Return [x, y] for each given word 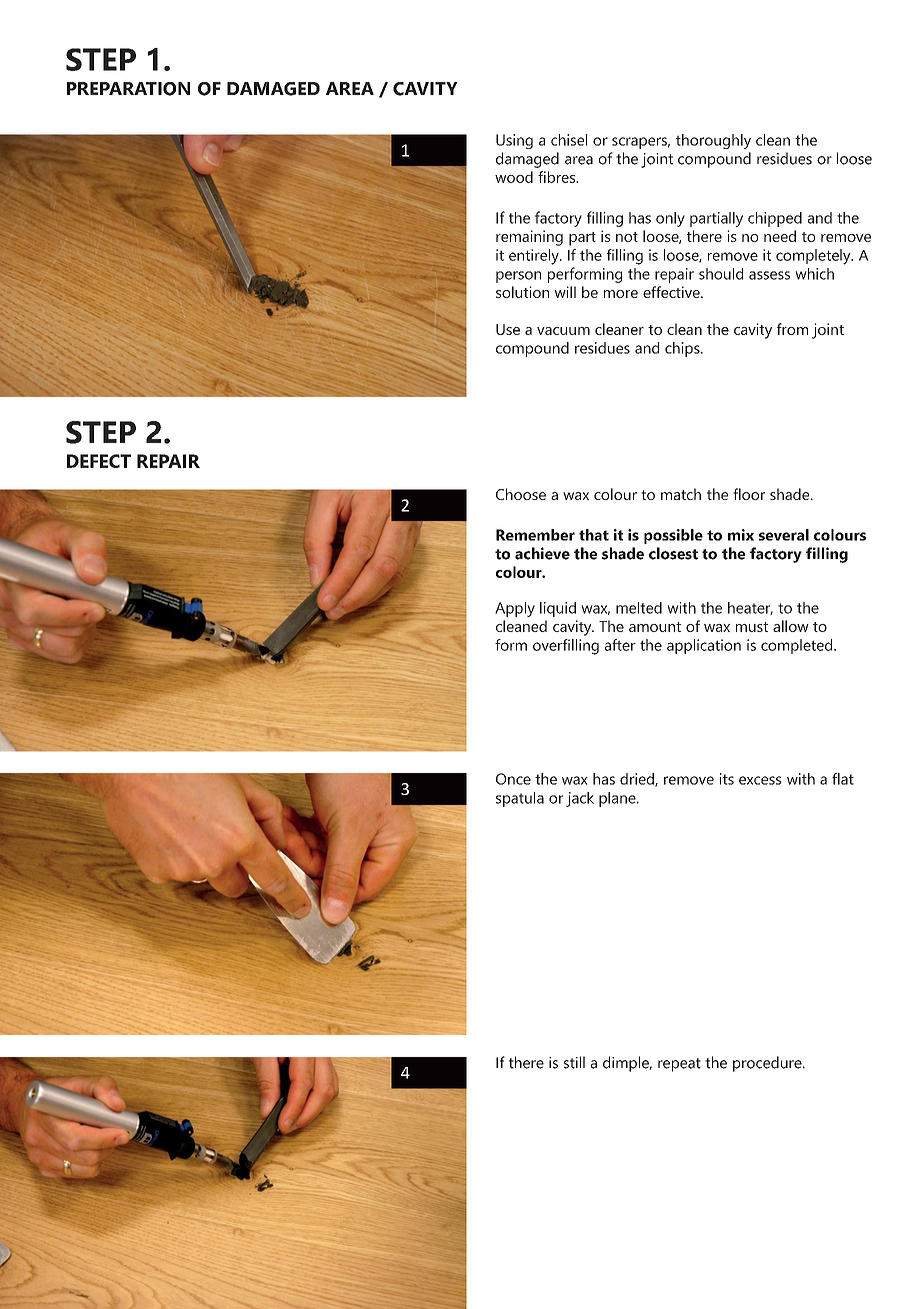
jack [580, 799]
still [574, 1062]
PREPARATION [128, 89]
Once [513, 779]
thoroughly [713, 141]
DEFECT [99, 461]
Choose [521, 494]
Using [514, 141]
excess [760, 780]
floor [749, 494]
